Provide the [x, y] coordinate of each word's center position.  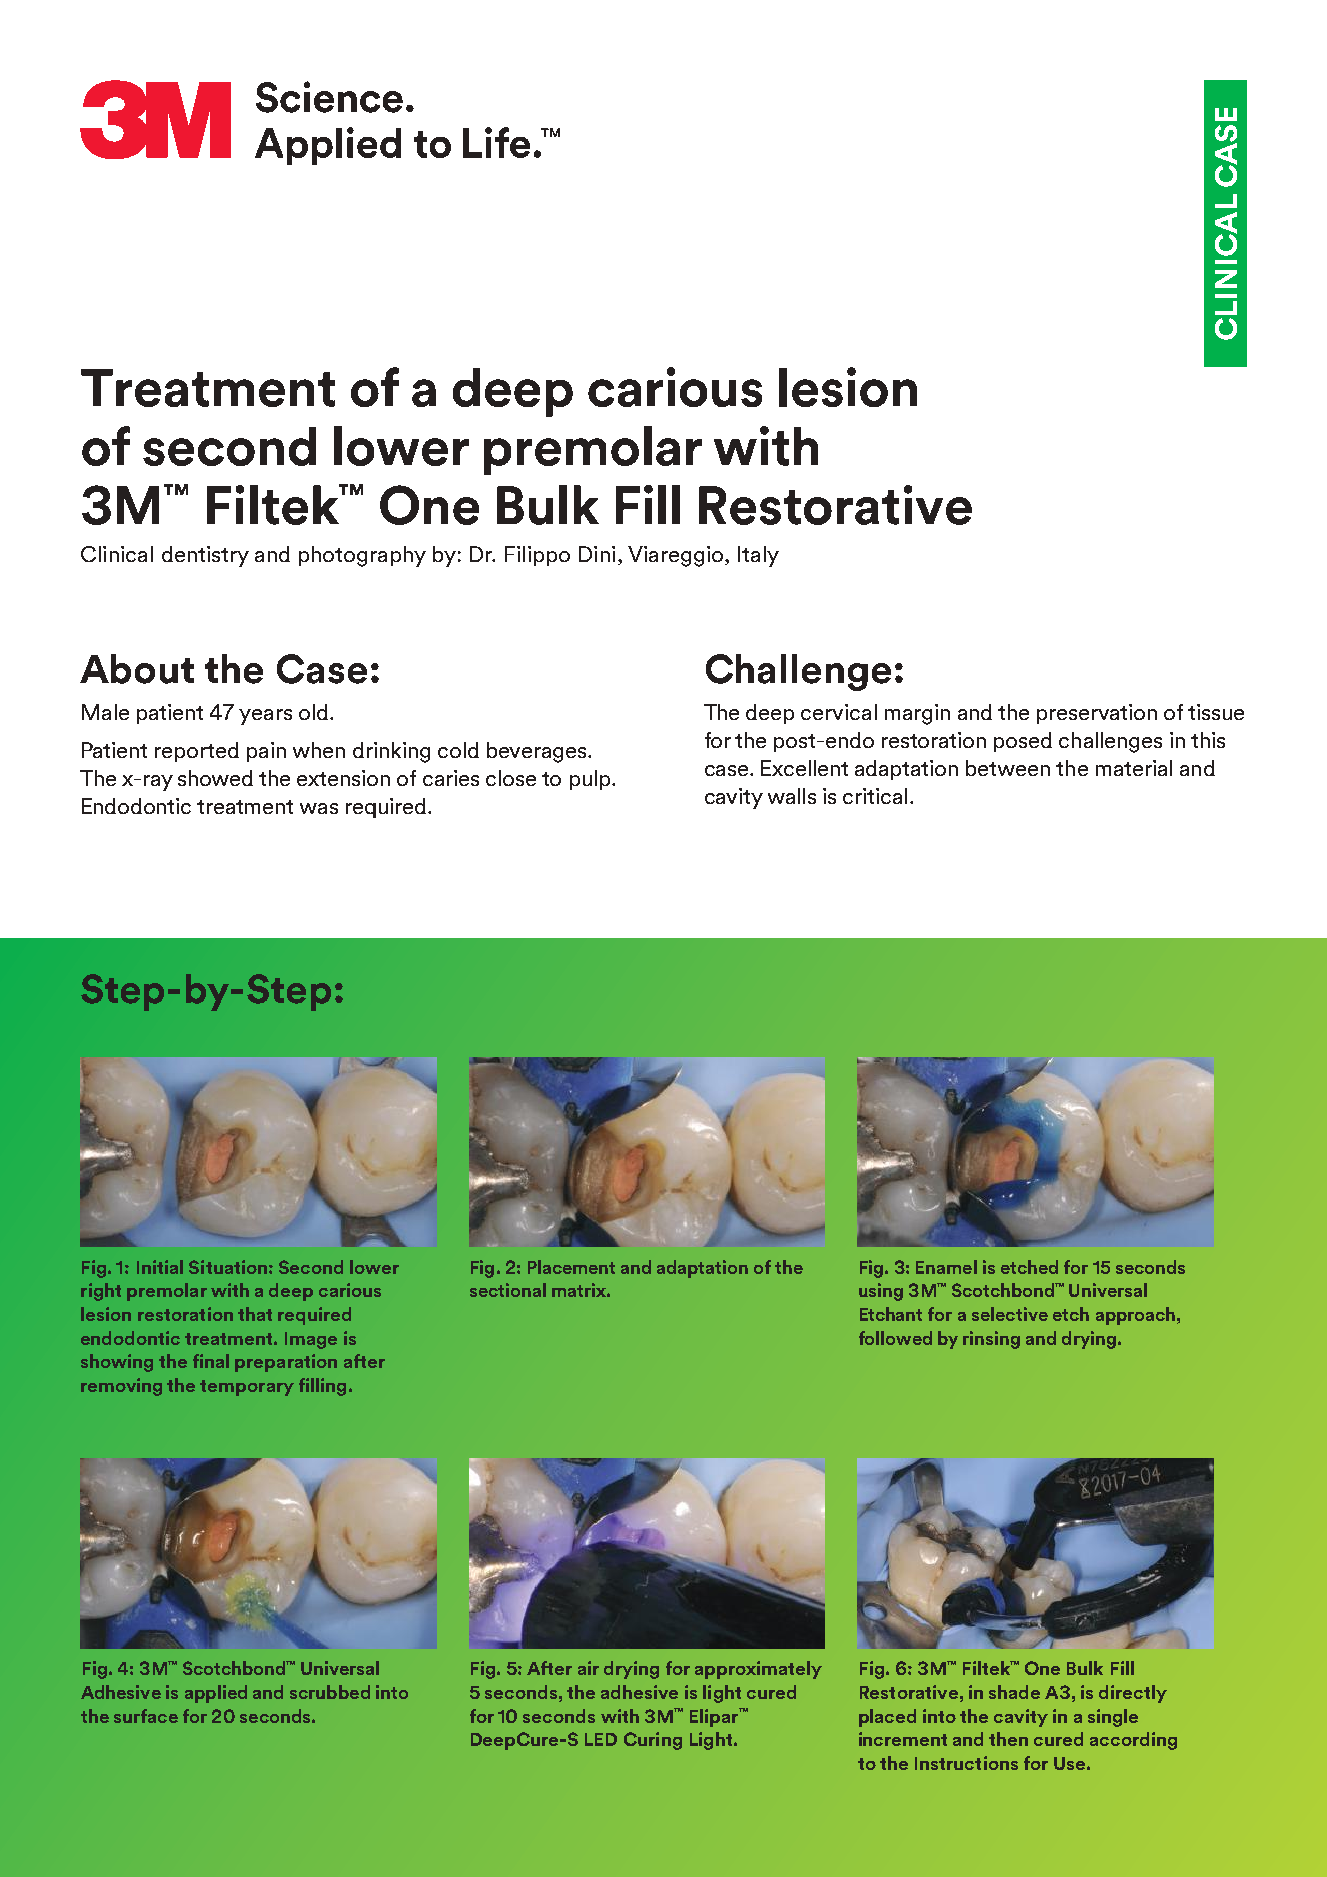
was [319, 808]
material [1134, 768]
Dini [597, 554]
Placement [571, 1267]
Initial [160, 1267]
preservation [1097, 714]
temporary [247, 1388]
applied [216, 1694]
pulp [591, 780]
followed [895, 1338]
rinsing [991, 1340]
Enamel [946, 1267]
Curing [653, 1741]
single [1113, 1718]
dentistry [205, 556]
